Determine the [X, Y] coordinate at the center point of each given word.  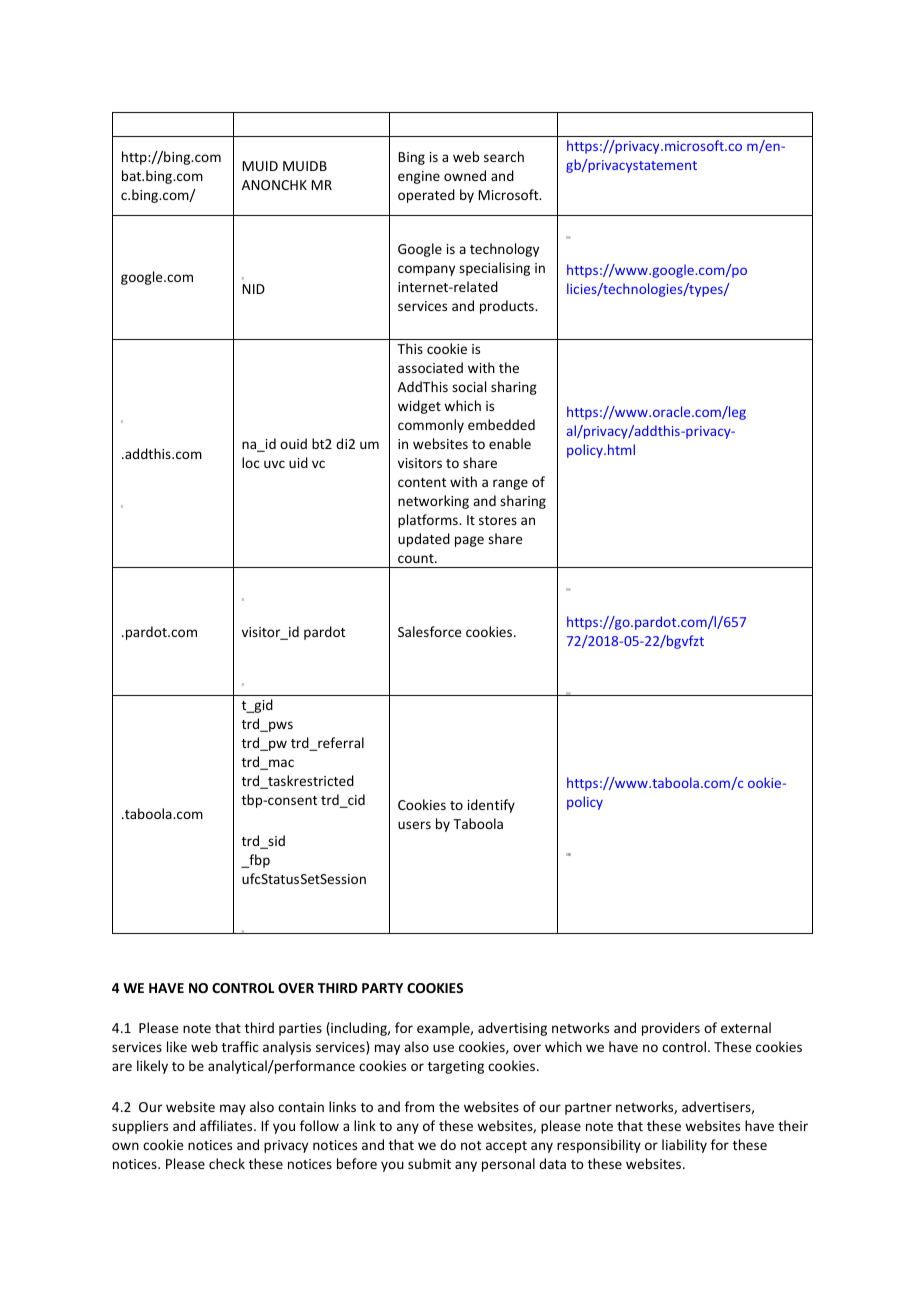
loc [251, 462]
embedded [501, 424]
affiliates [227, 1125]
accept [506, 1147]
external [746, 1027]
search [504, 156]
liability [684, 1146]
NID [253, 289]
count [417, 558]
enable [510, 443]
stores [498, 520]
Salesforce [429, 631]
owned [465, 175]
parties [300, 1029]
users [414, 825]
